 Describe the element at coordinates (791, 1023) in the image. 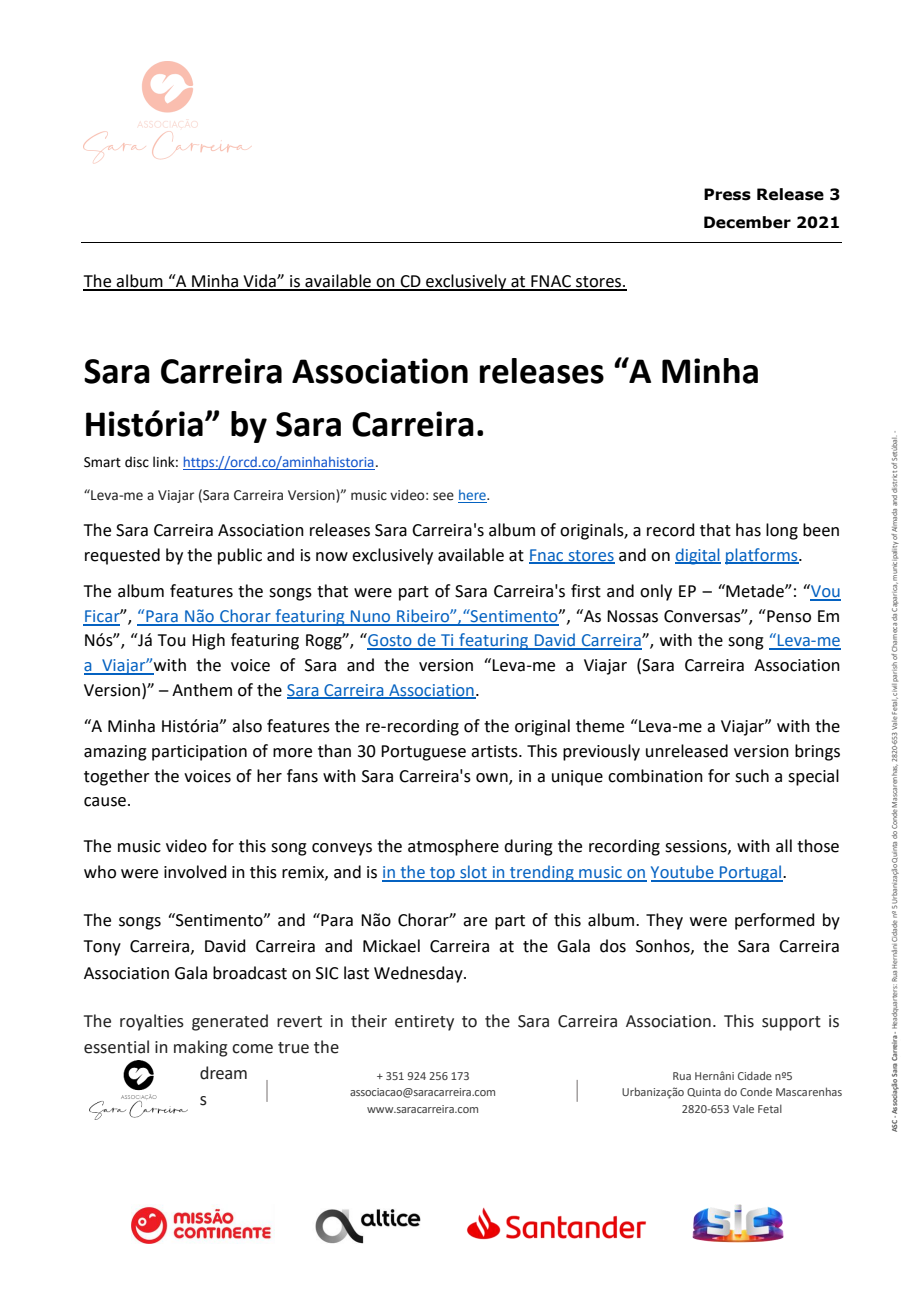

I see `support` at that location.
